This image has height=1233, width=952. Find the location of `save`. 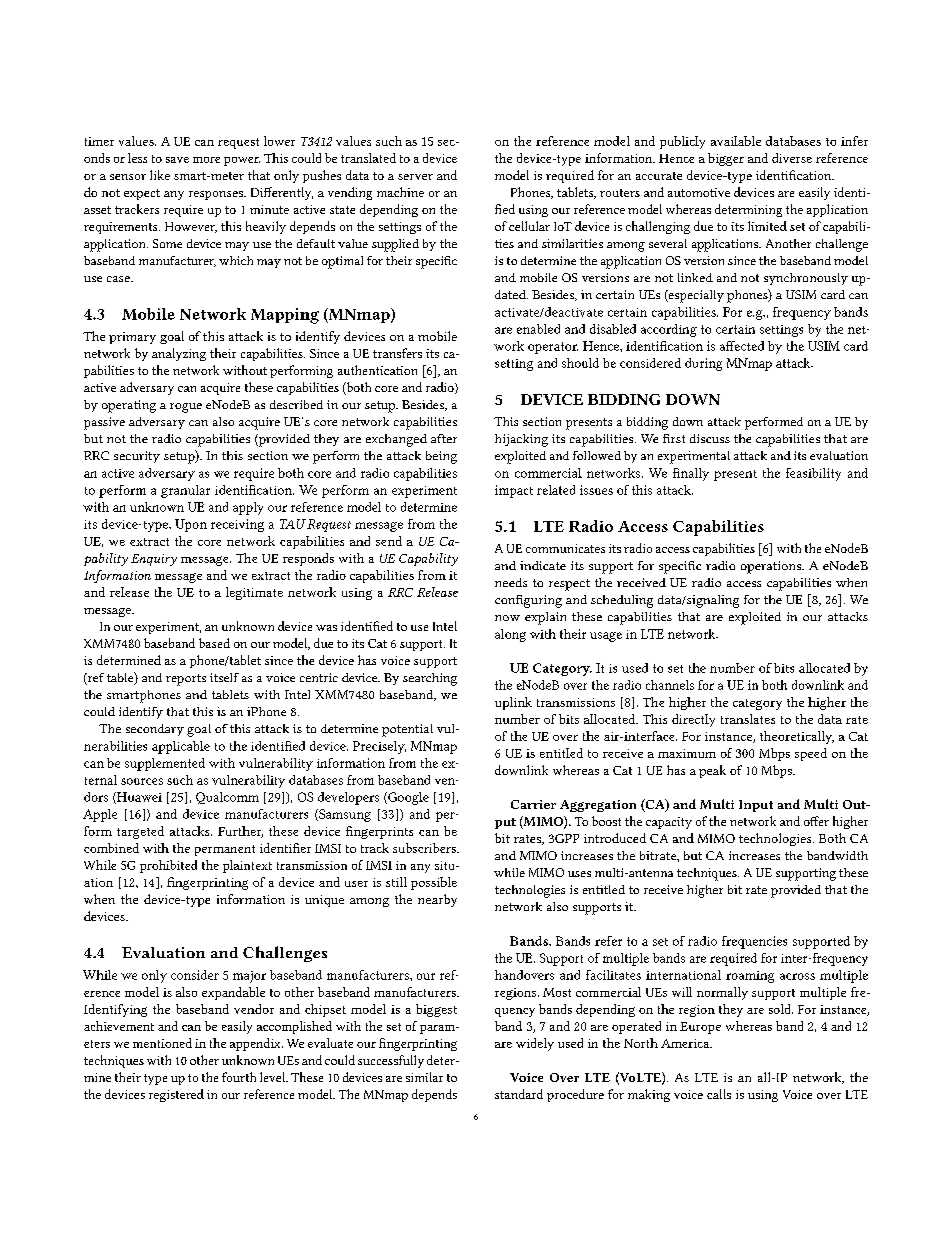

save is located at coordinates (177, 160).
